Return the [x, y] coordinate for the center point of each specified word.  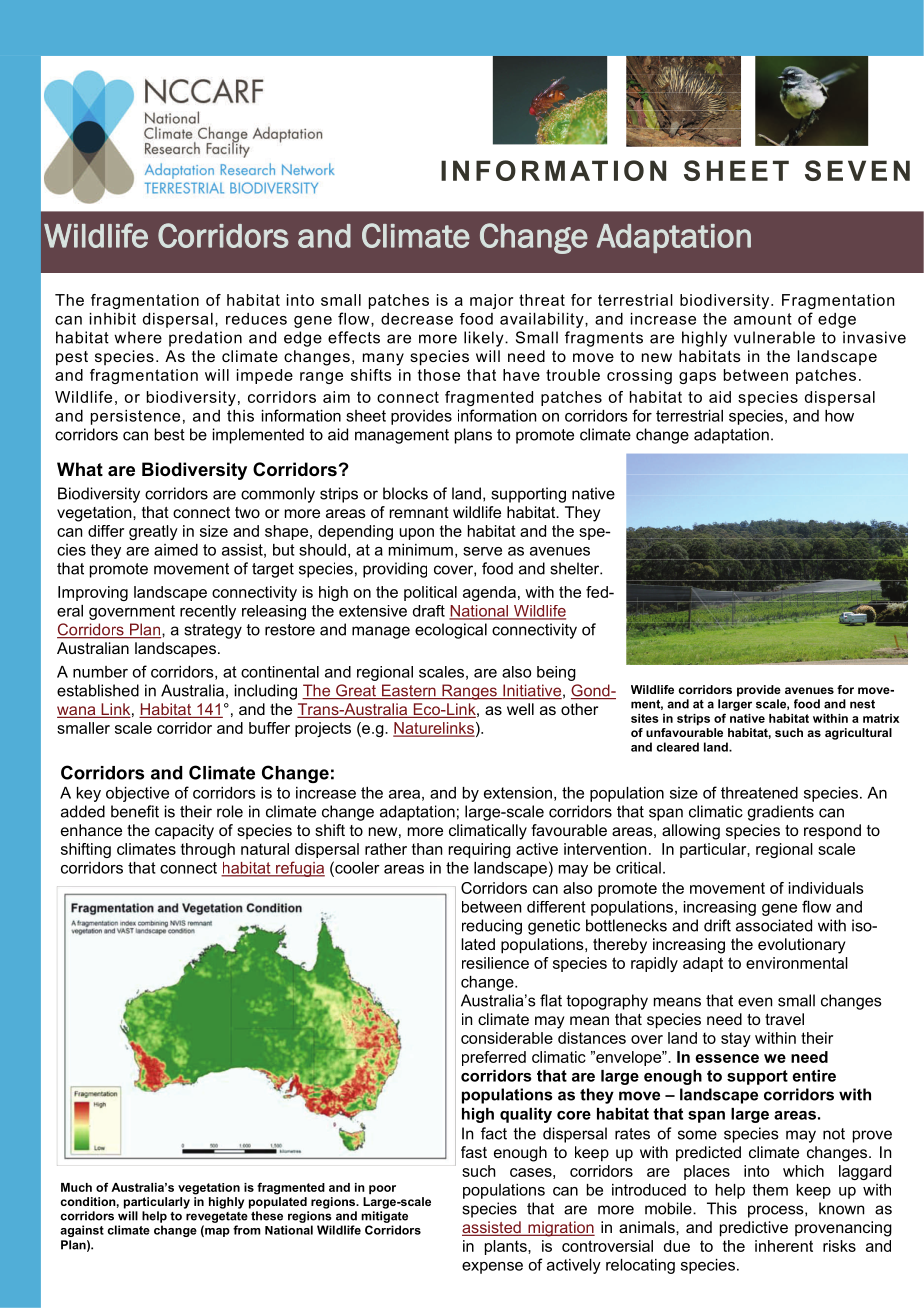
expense [492, 1268]
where [138, 337]
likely [485, 339]
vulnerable [774, 337]
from [247, 1230]
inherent [784, 1246]
